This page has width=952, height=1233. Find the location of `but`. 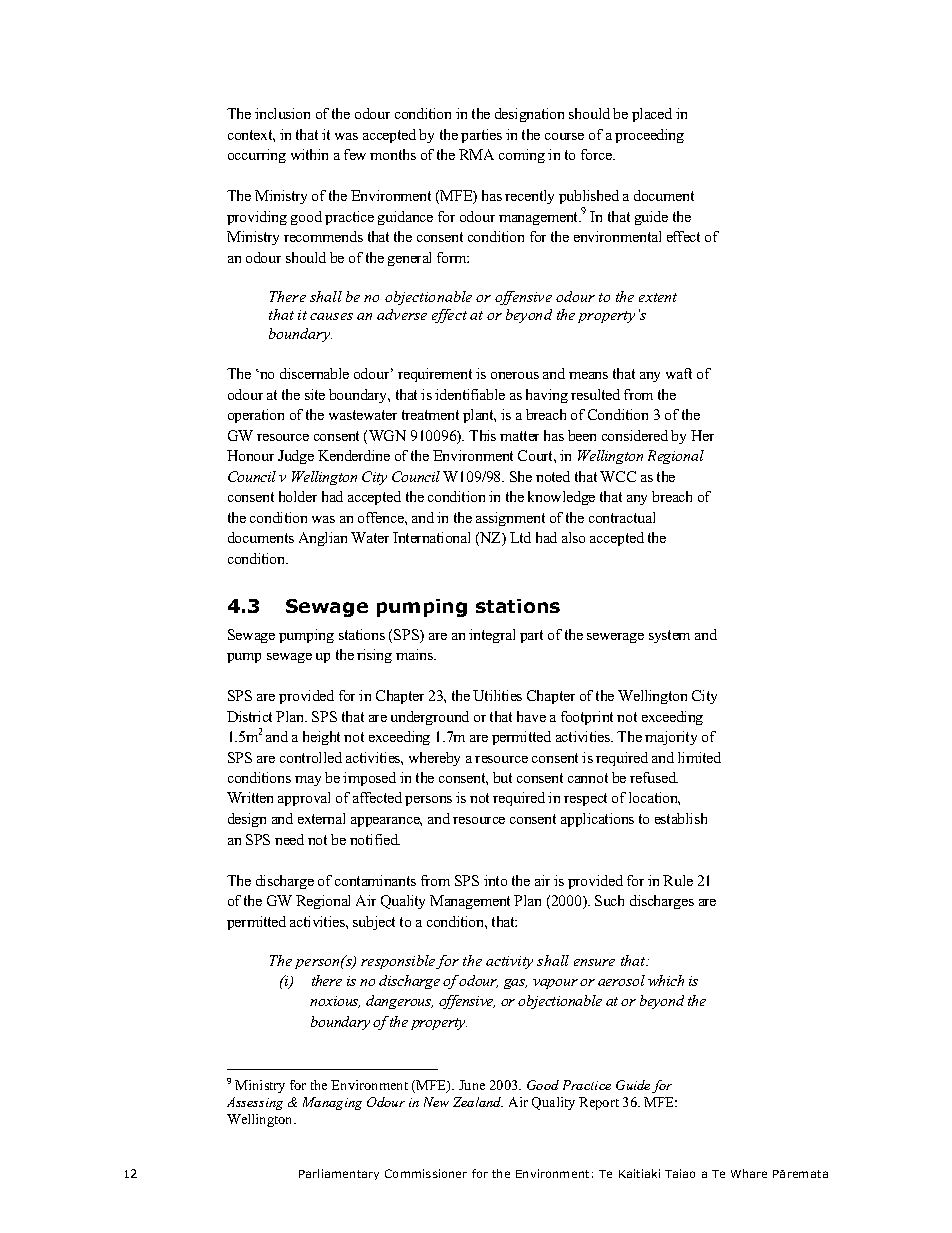

but is located at coordinates (502, 777).
